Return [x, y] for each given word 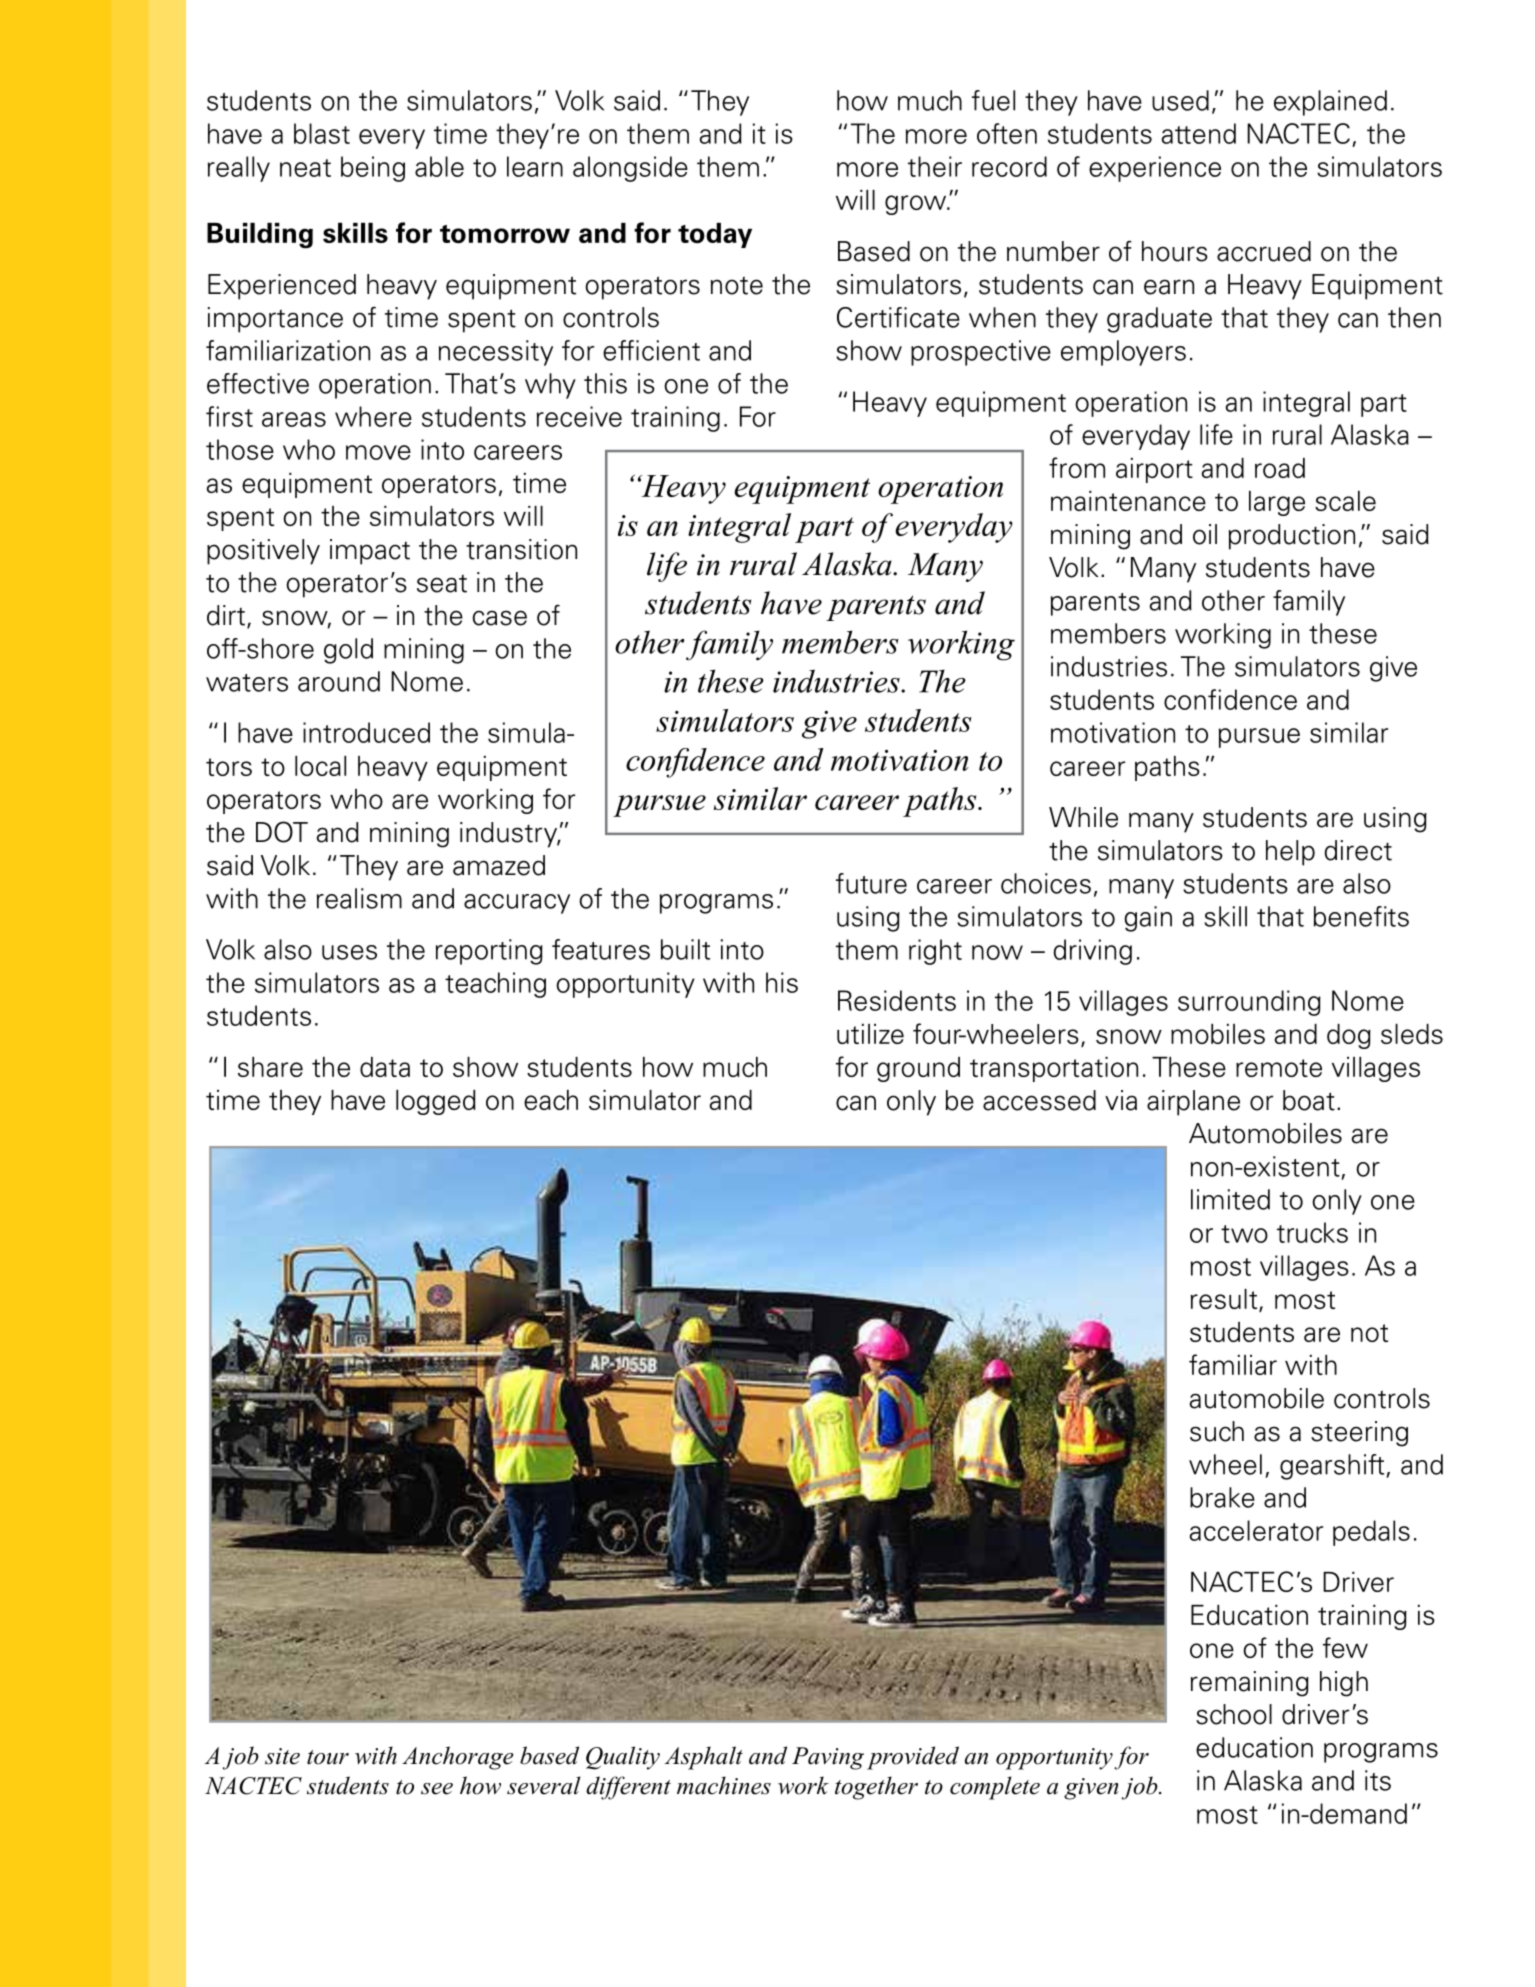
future [871, 883]
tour [328, 1757]
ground [918, 1069]
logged [436, 1102]
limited [1230, 1199]
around [339, 681]
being [373, 169]
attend [1198, 133]
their [935, 166]
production [1292, 537]
